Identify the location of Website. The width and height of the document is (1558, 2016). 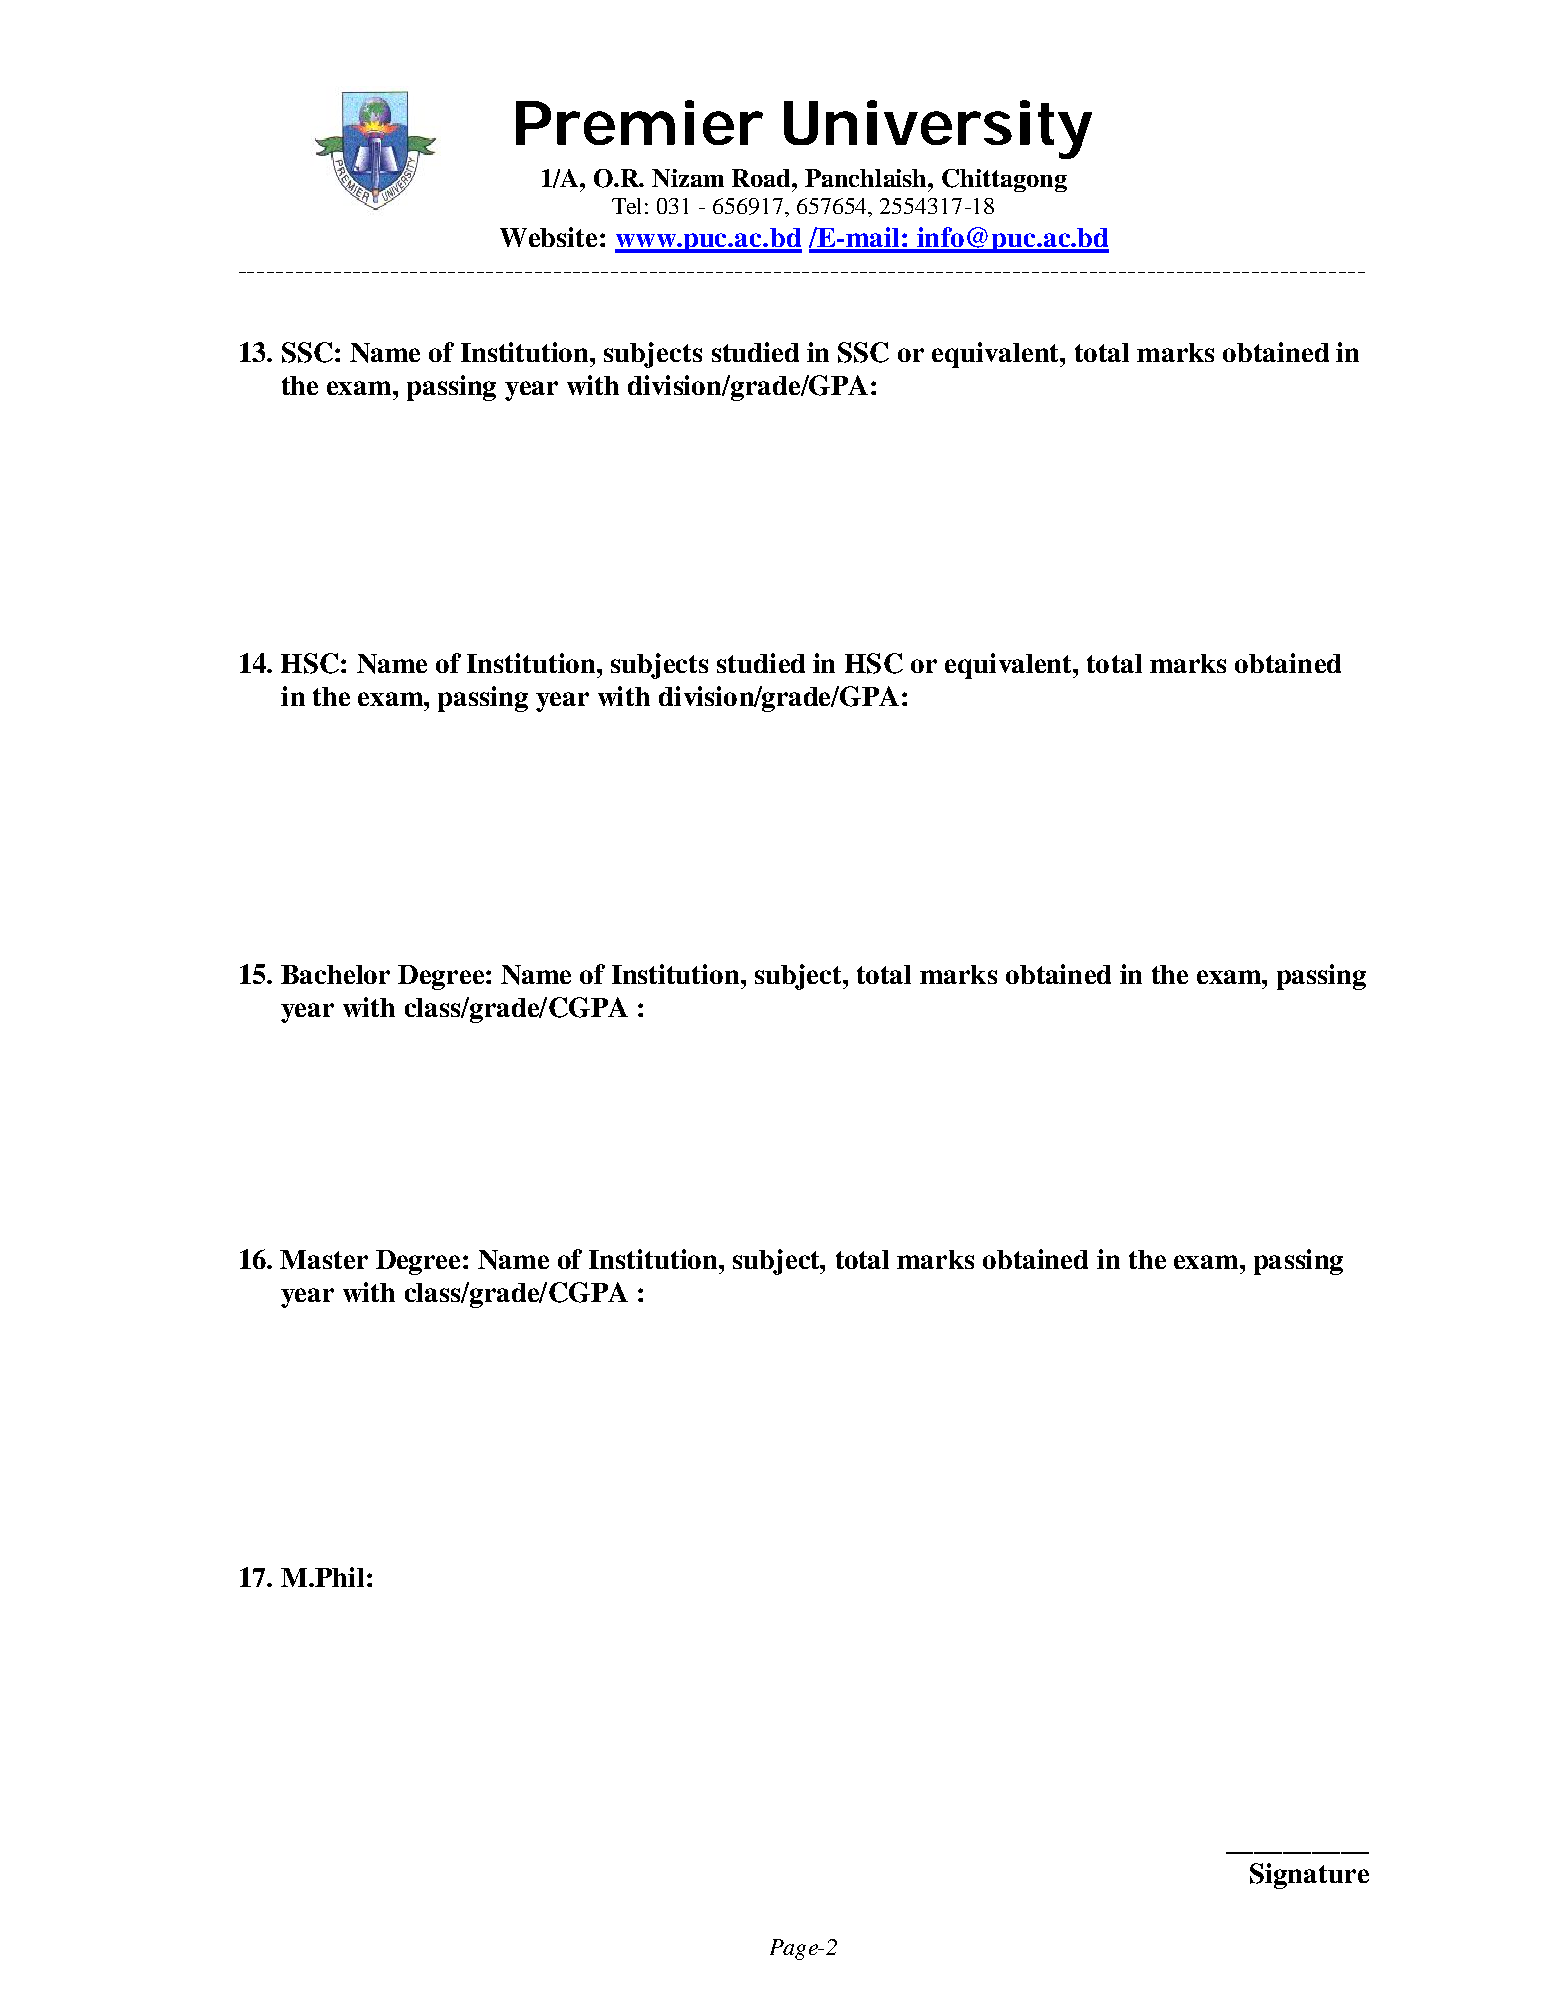
(548, 237).
